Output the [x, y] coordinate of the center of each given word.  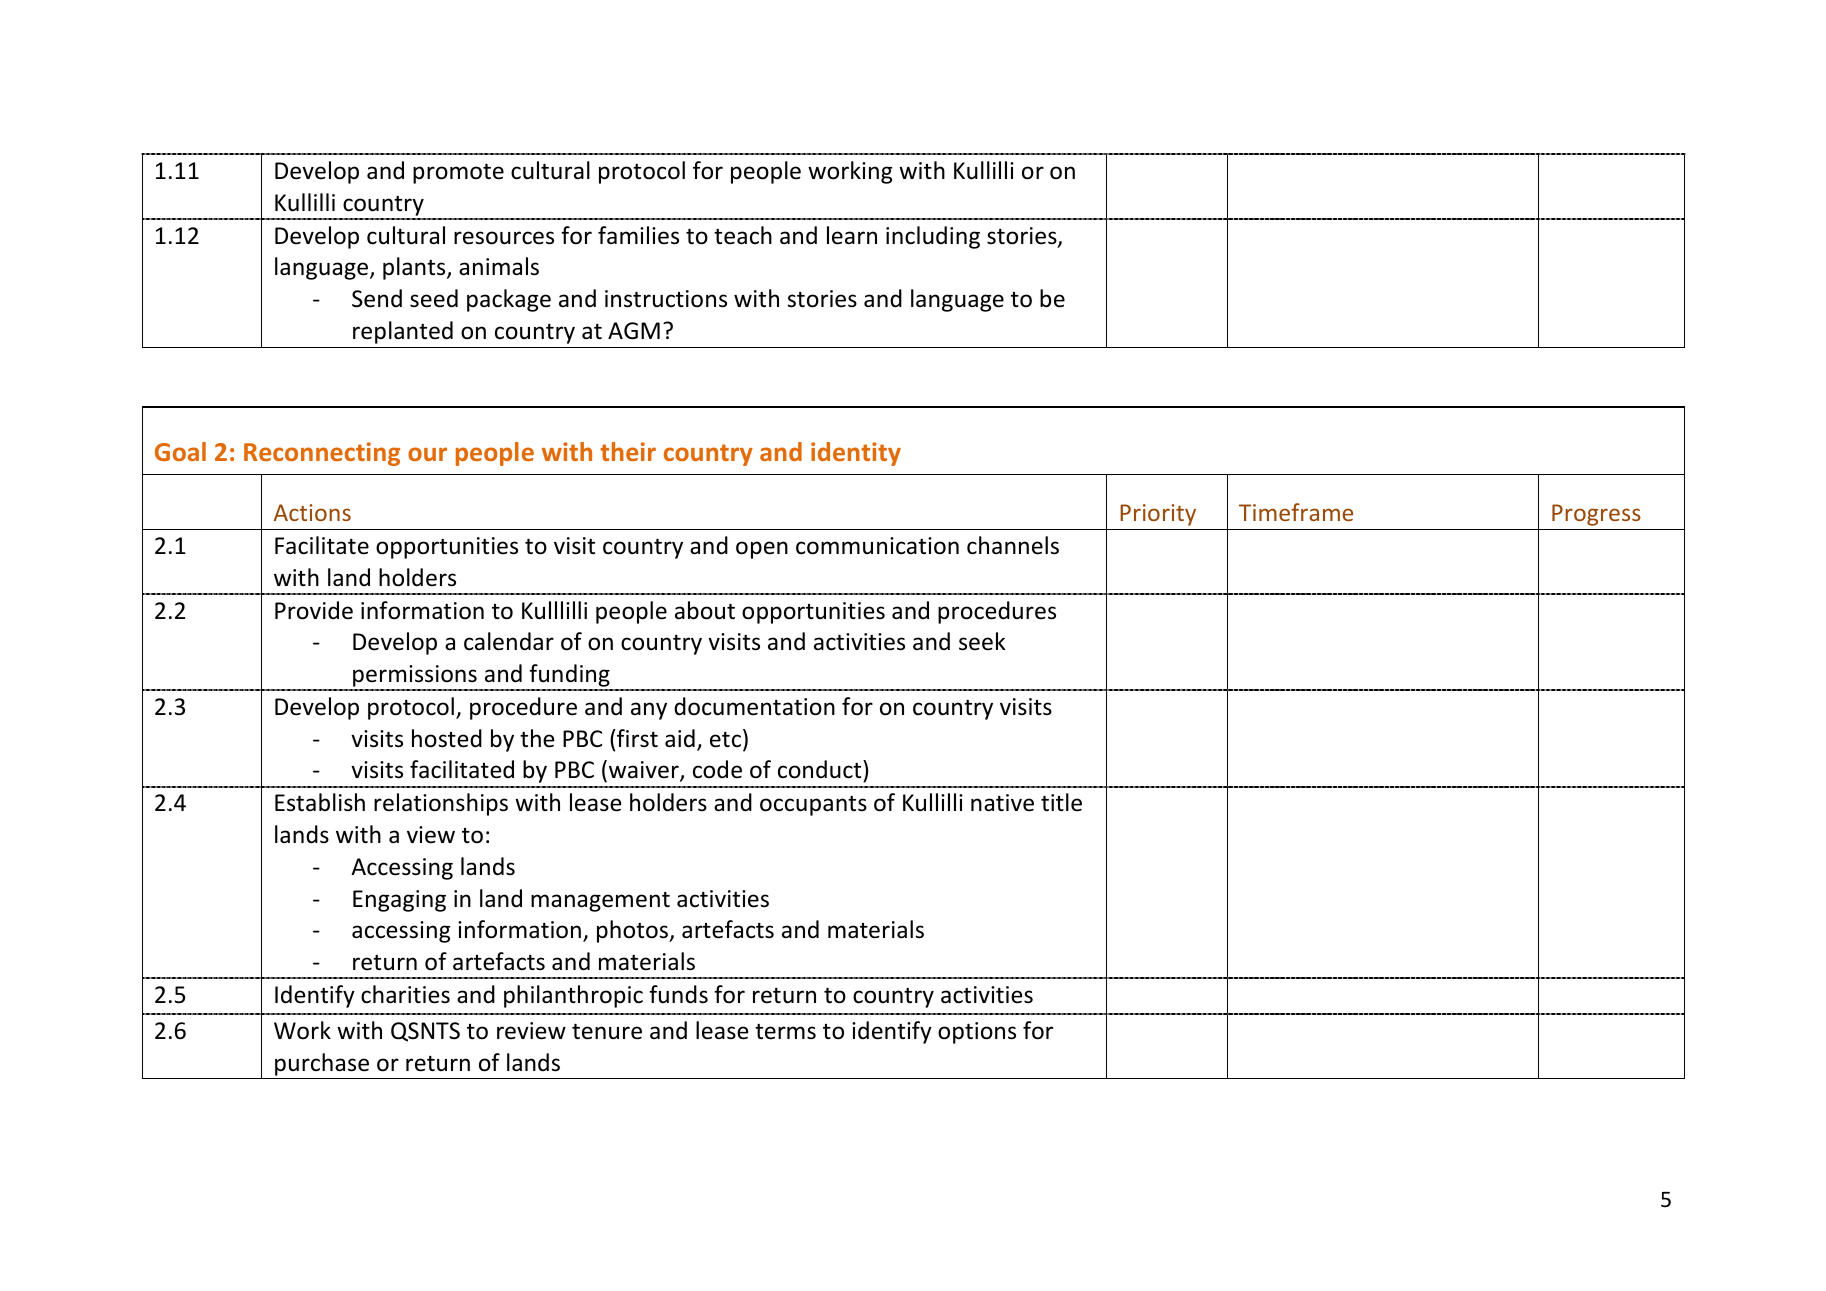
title [1061, 802]
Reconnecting [322, 454]
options [977, 1033]
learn [852, 235]
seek [982, 641]
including [933, 237]
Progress [1596, 515]
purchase [322, 1064]
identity [856, 454]
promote [458, 173]
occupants [813, 805]
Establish [320, 802]
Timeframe [1296, 512]
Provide [314, 610]
